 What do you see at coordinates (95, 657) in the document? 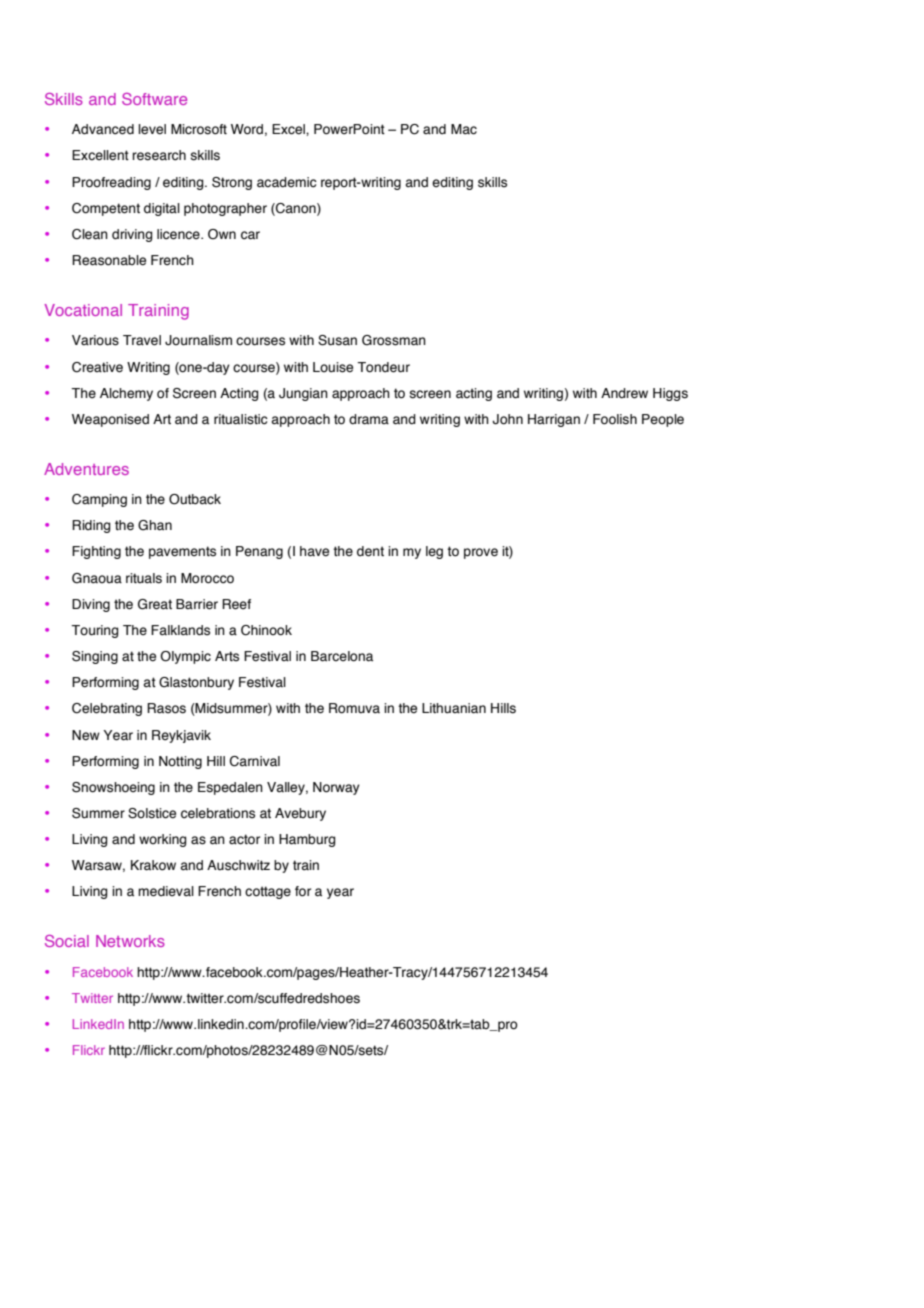
I see `Singing` at bounding box center [95, 657].
